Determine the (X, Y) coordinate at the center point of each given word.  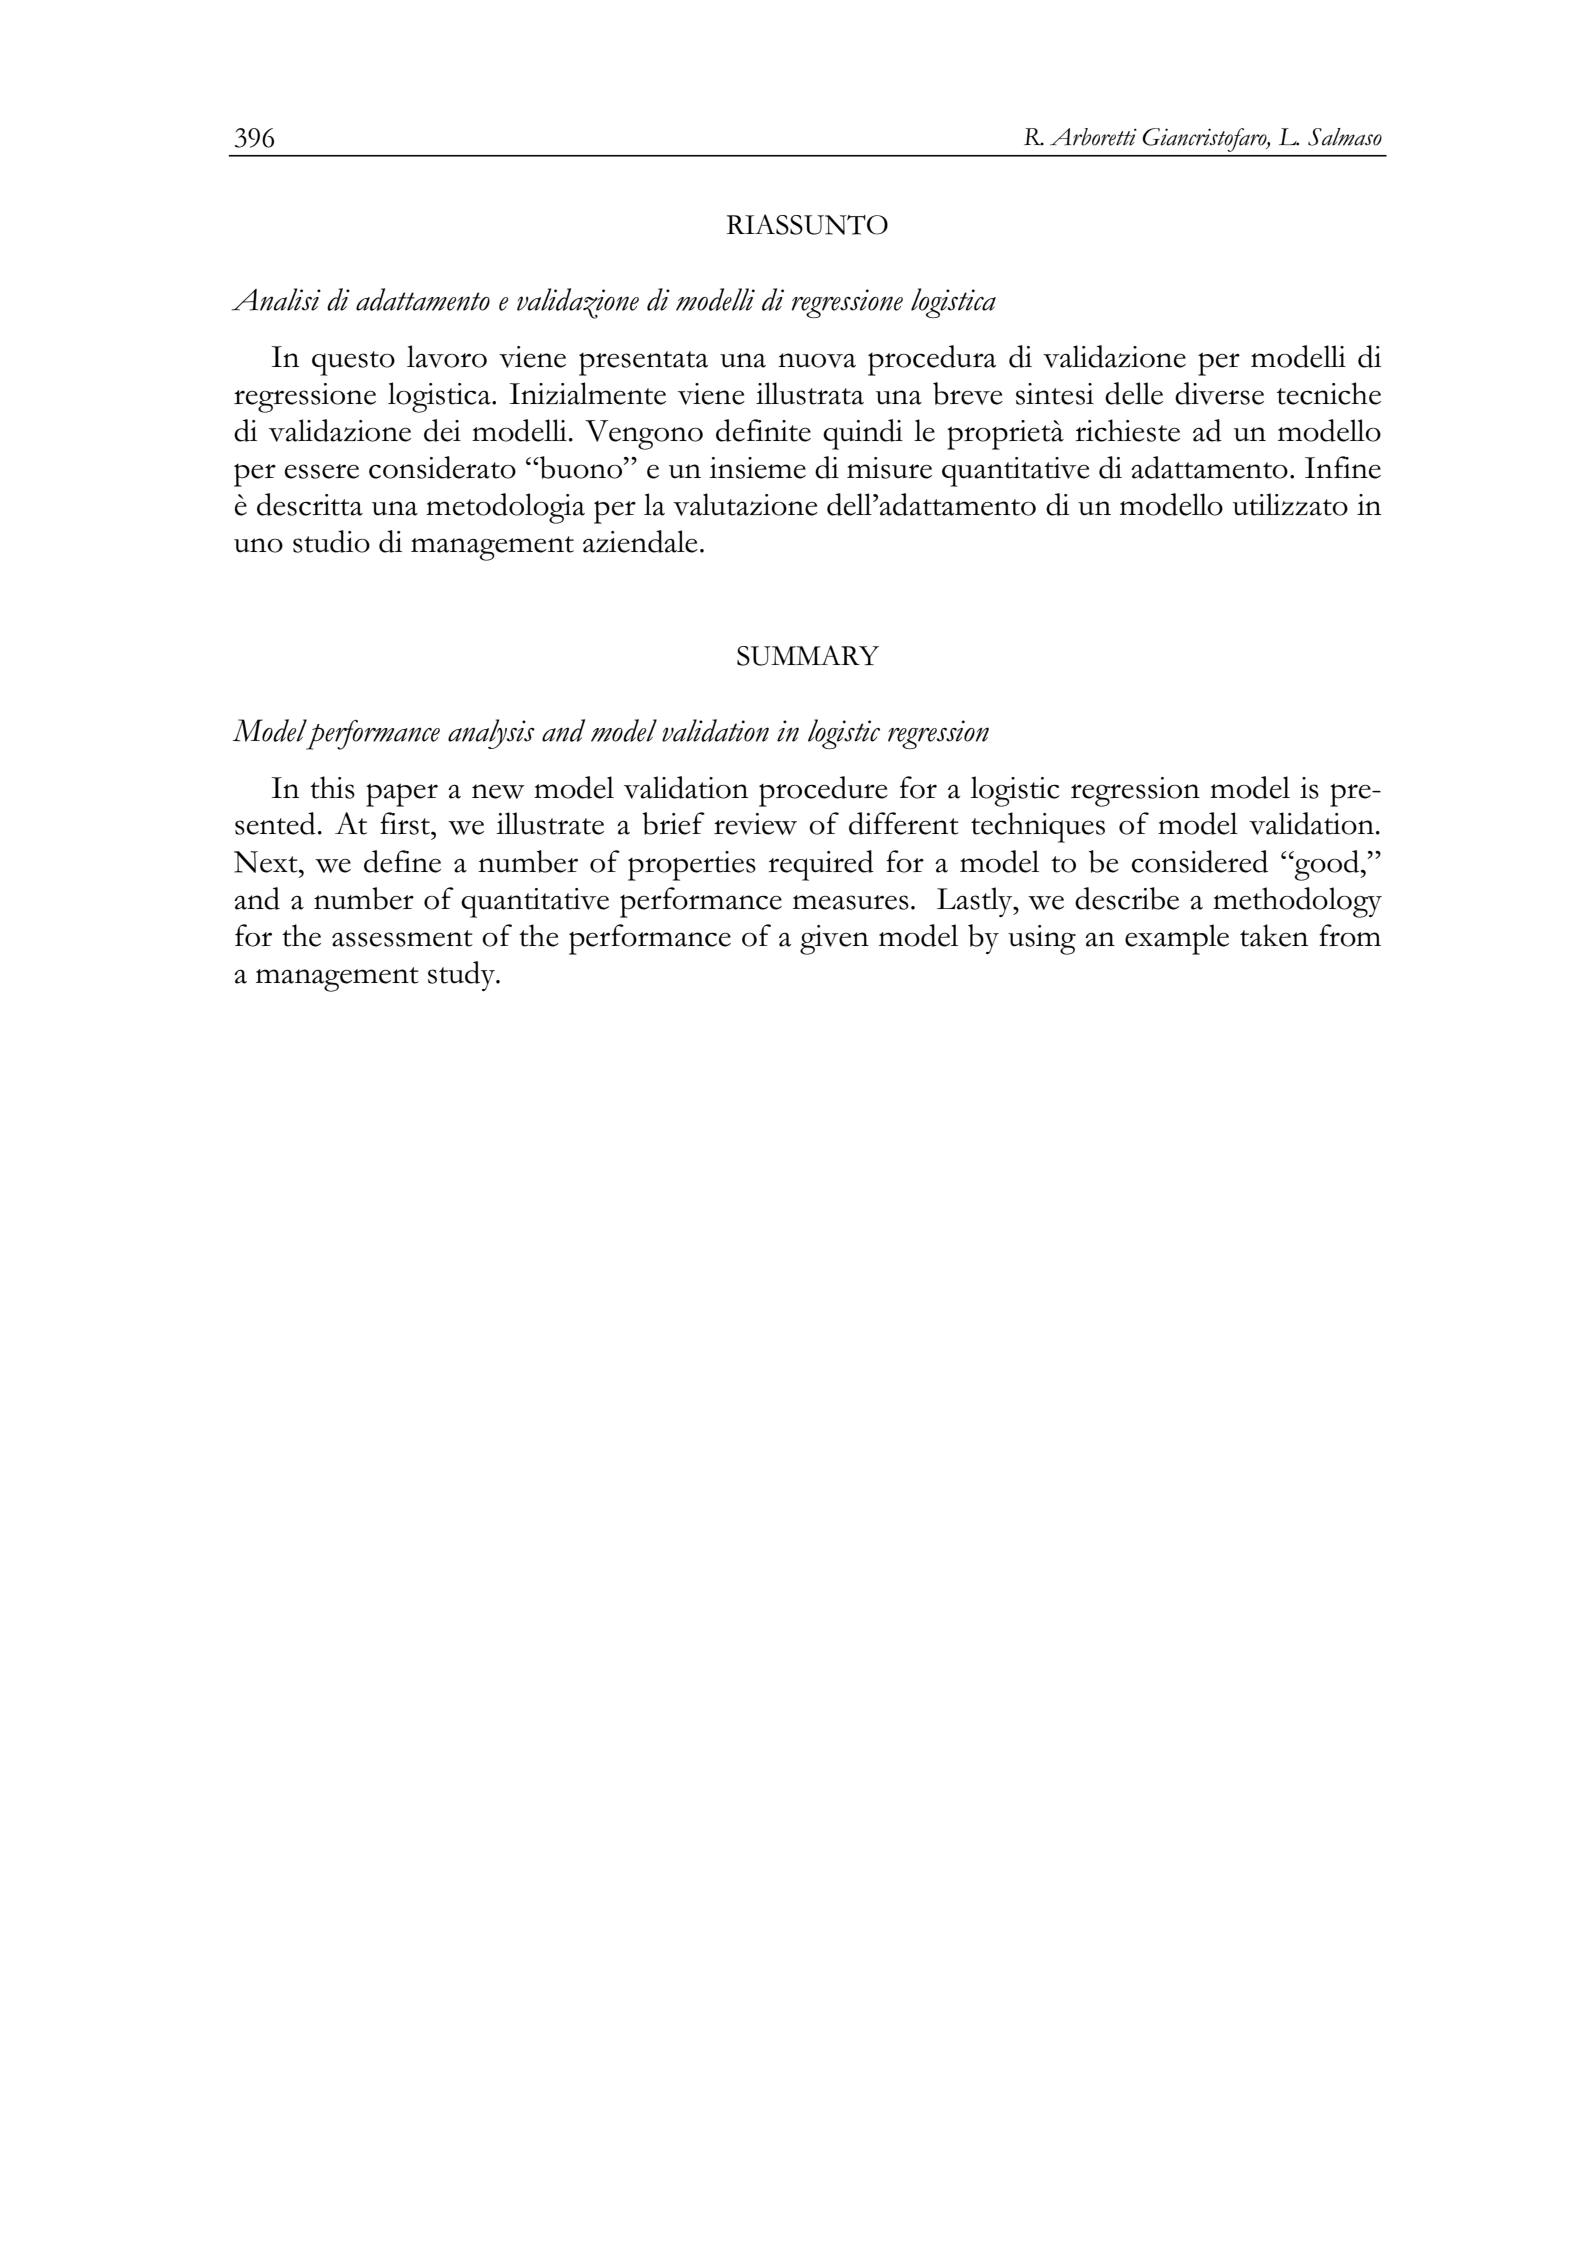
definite (763, 430)
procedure (823, 791)
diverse (1219, 393)
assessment (402, 938)
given (834, 940)
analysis (491, 734)
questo (353, 363)
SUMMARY (808, 655)
